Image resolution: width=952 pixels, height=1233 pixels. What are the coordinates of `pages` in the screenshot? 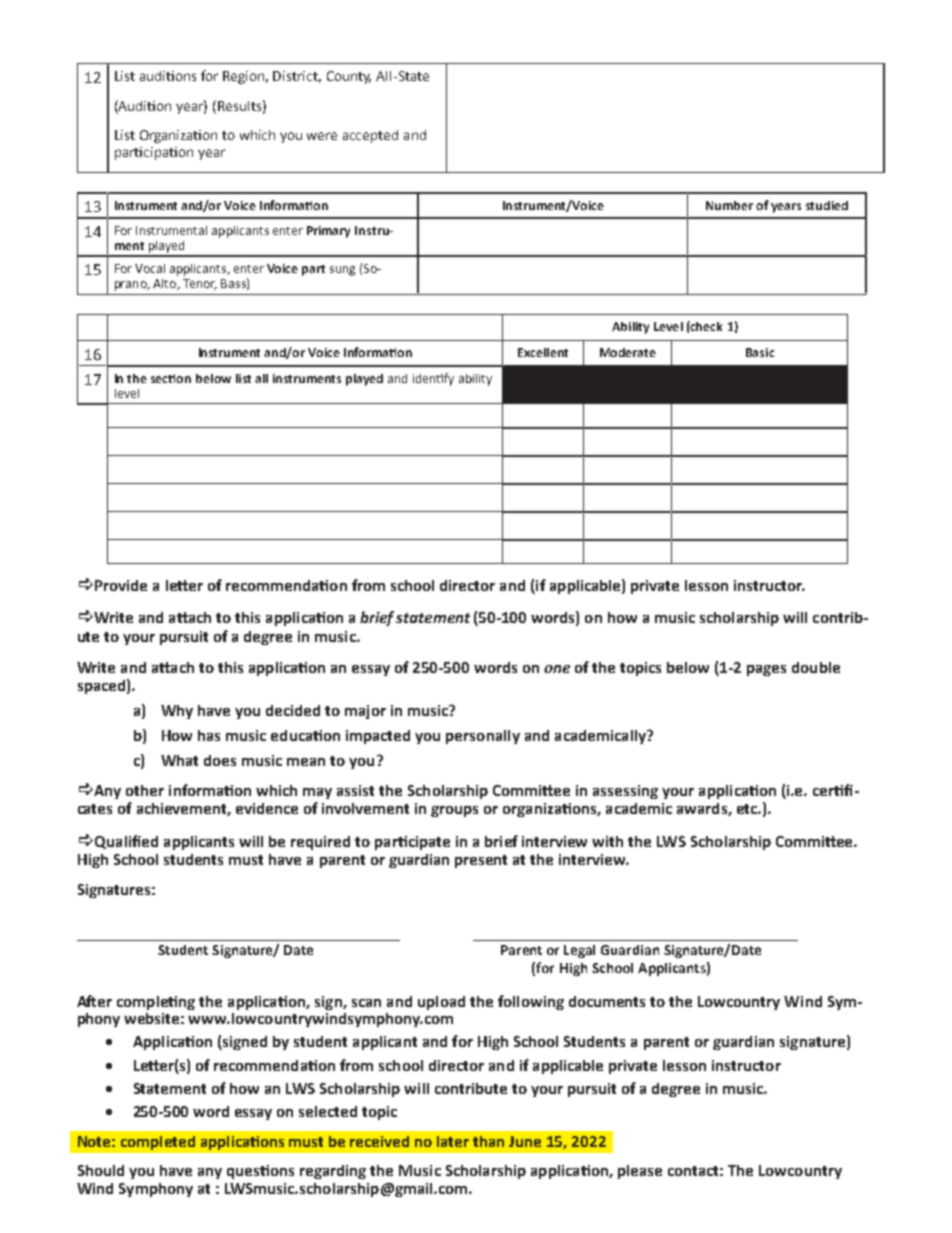 It's located at (766, 670).
